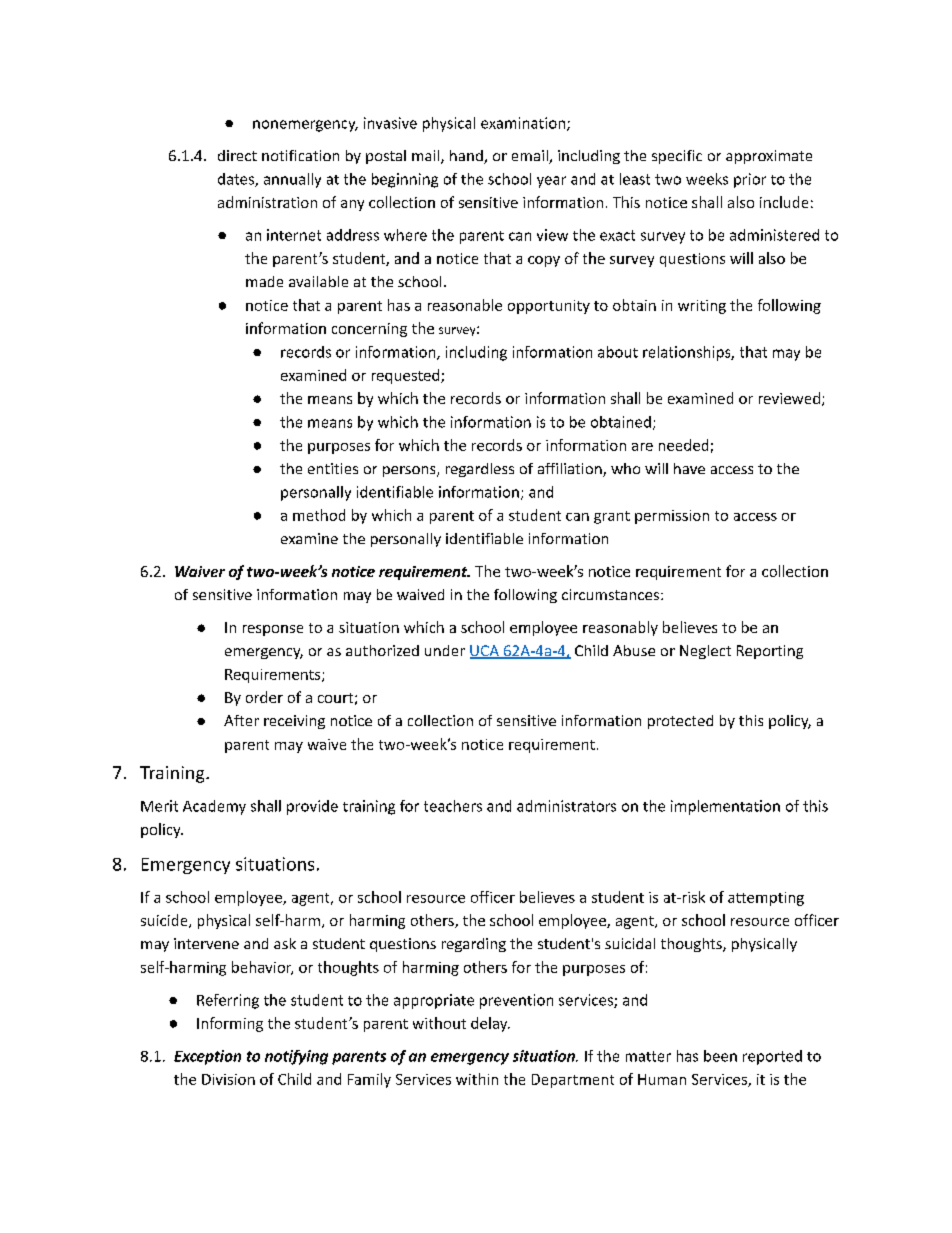 Image resolution: width=952 pixels, height=1233 pixels. What do you see at coordinates (677, 157) in the screenshot?
I see `specific` at bounding box center [677, 157].
